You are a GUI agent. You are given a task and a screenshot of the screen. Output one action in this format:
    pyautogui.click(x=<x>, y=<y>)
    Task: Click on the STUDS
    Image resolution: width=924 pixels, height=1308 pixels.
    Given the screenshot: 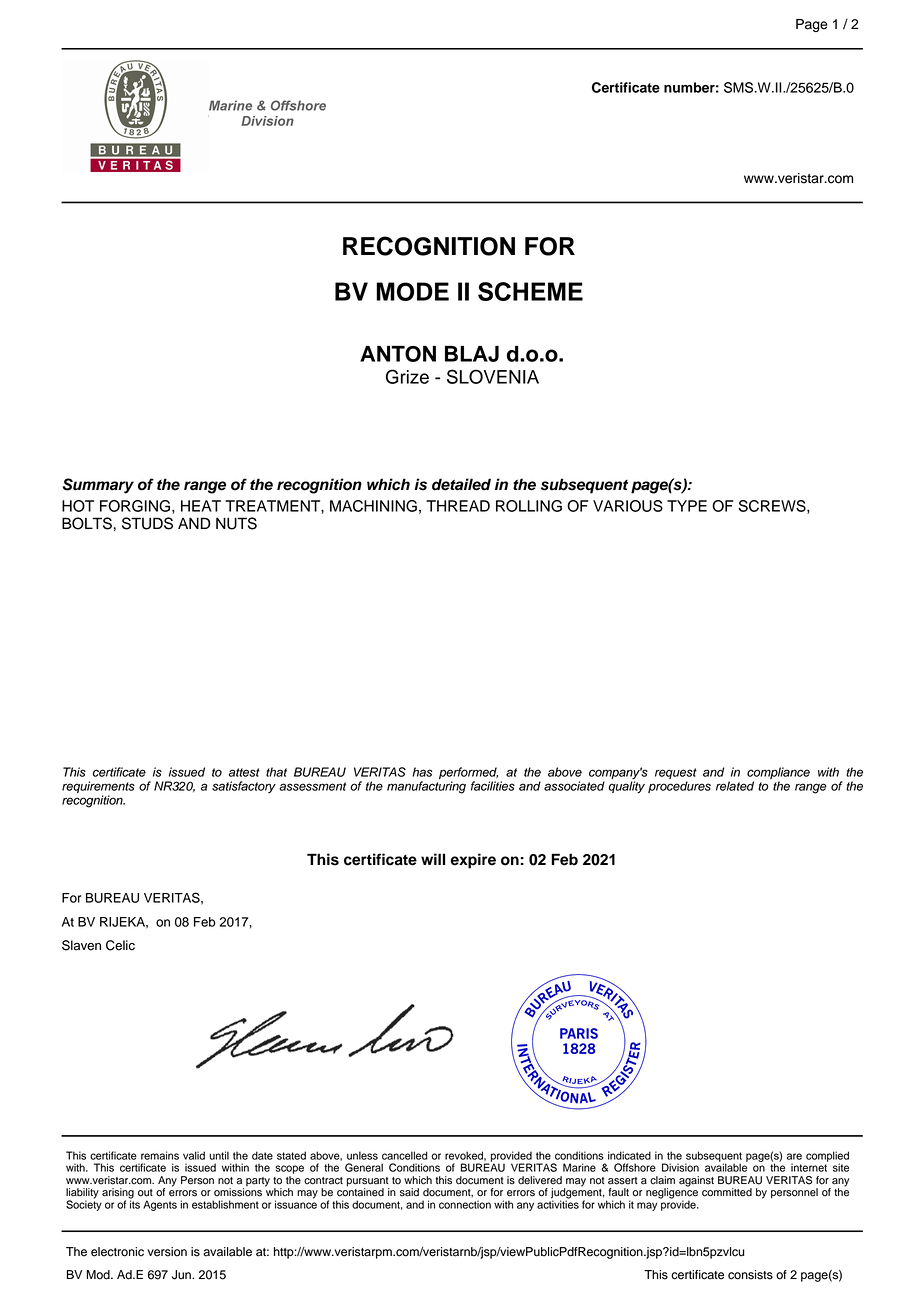 What is the action you would take?
    pyautogui.click(x=147, y=523)
